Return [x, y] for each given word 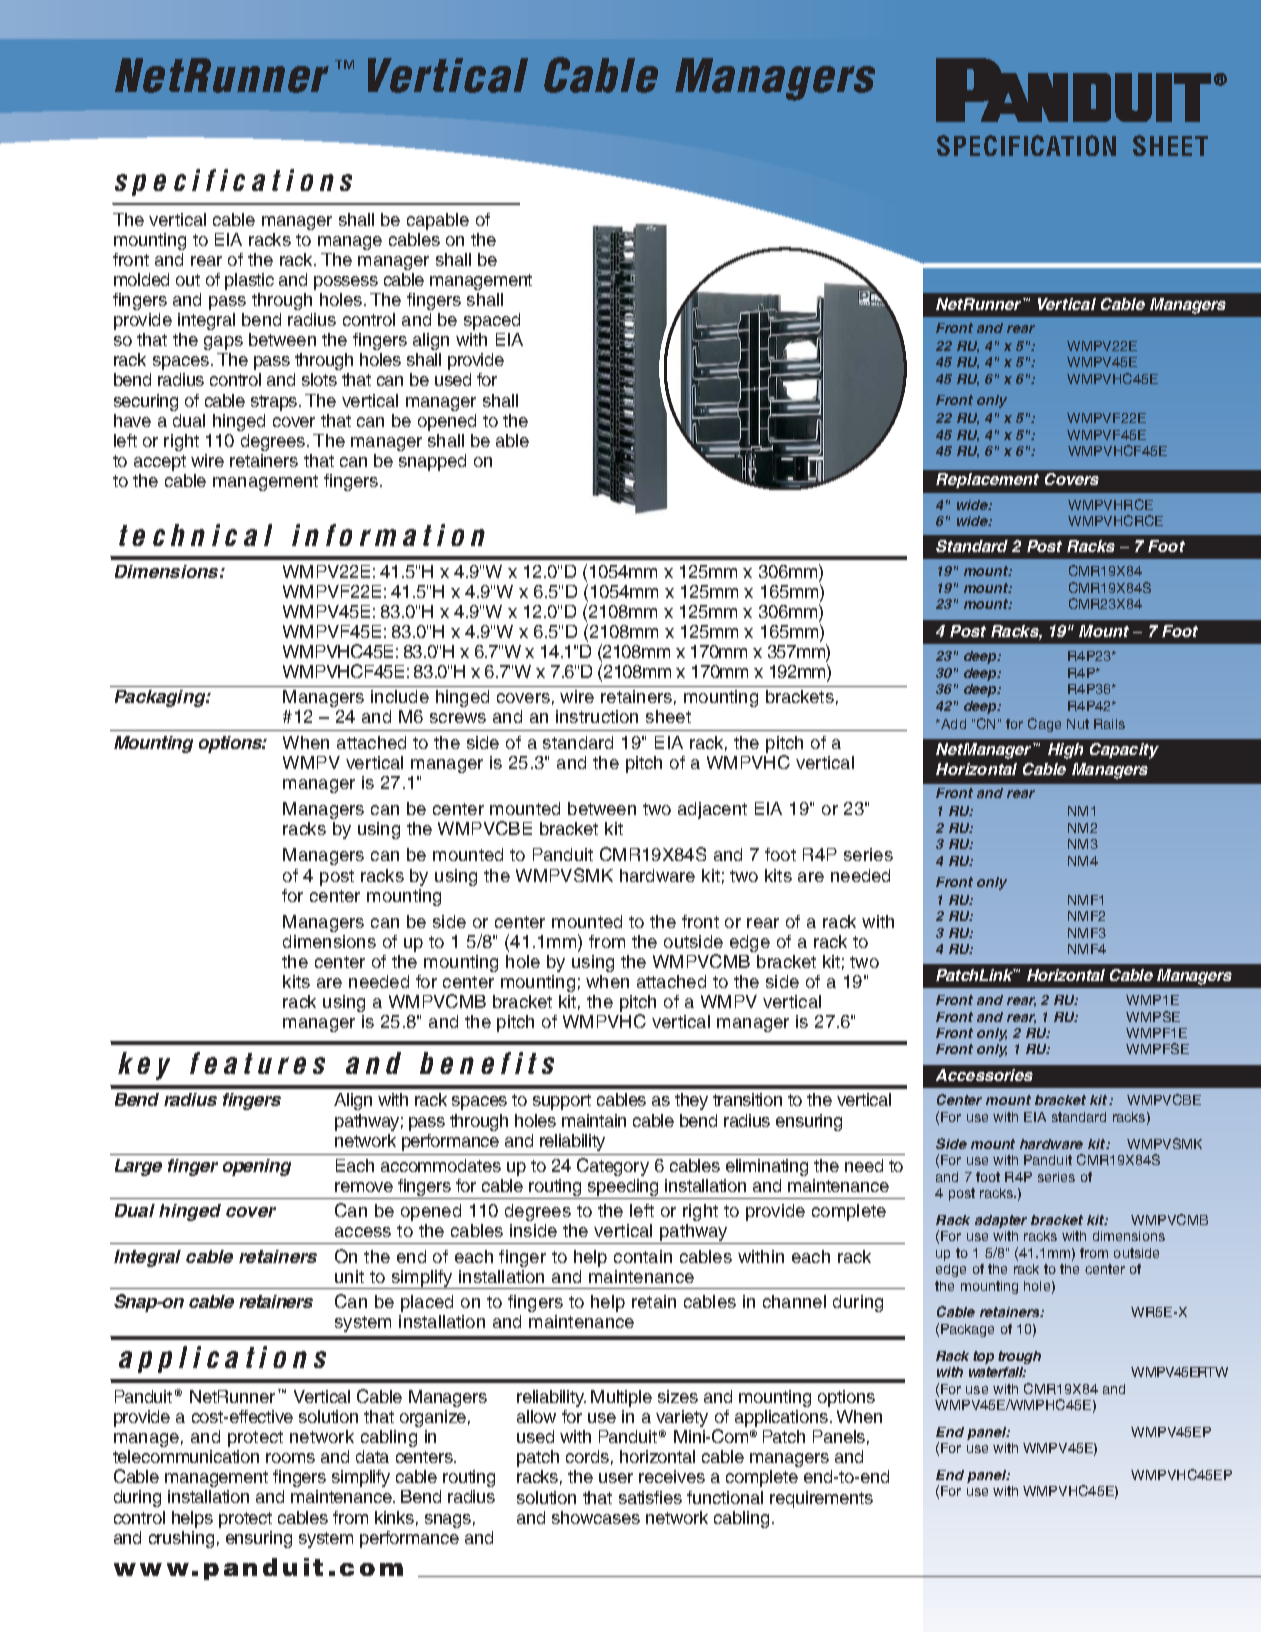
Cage [1044, 725]
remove [364, 1187]
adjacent [712, 810]
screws [458, 718]
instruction [597, 716]
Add [952, 724]
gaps [223, 343]
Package [967, 1330]
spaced [492, 321]
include [400, 696]
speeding [623, 1189]
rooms [290, 1458]
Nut [1078, 724]
